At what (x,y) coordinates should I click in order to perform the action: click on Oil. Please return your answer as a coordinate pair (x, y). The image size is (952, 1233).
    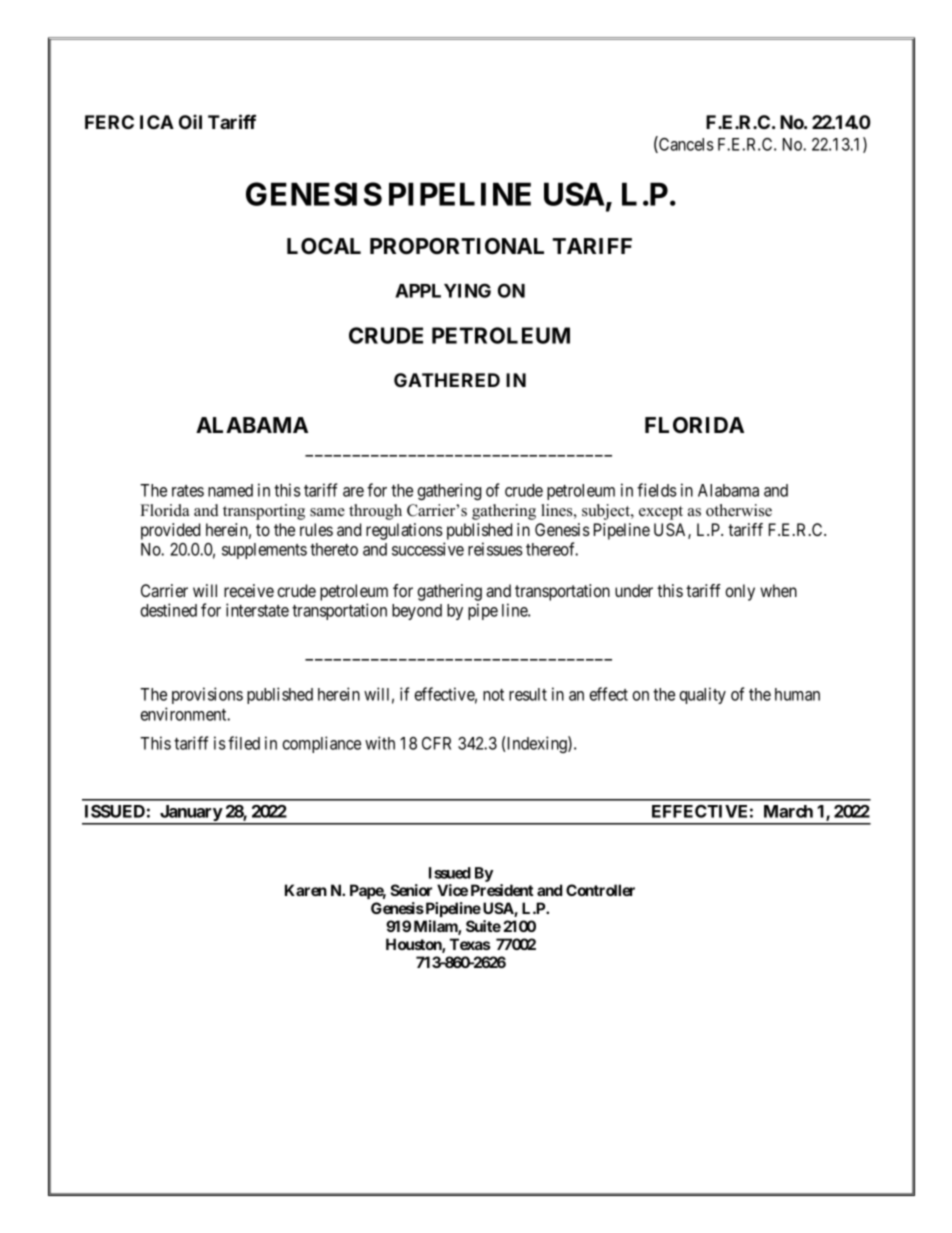
    Looking at the image, I should click on (190, 121).
